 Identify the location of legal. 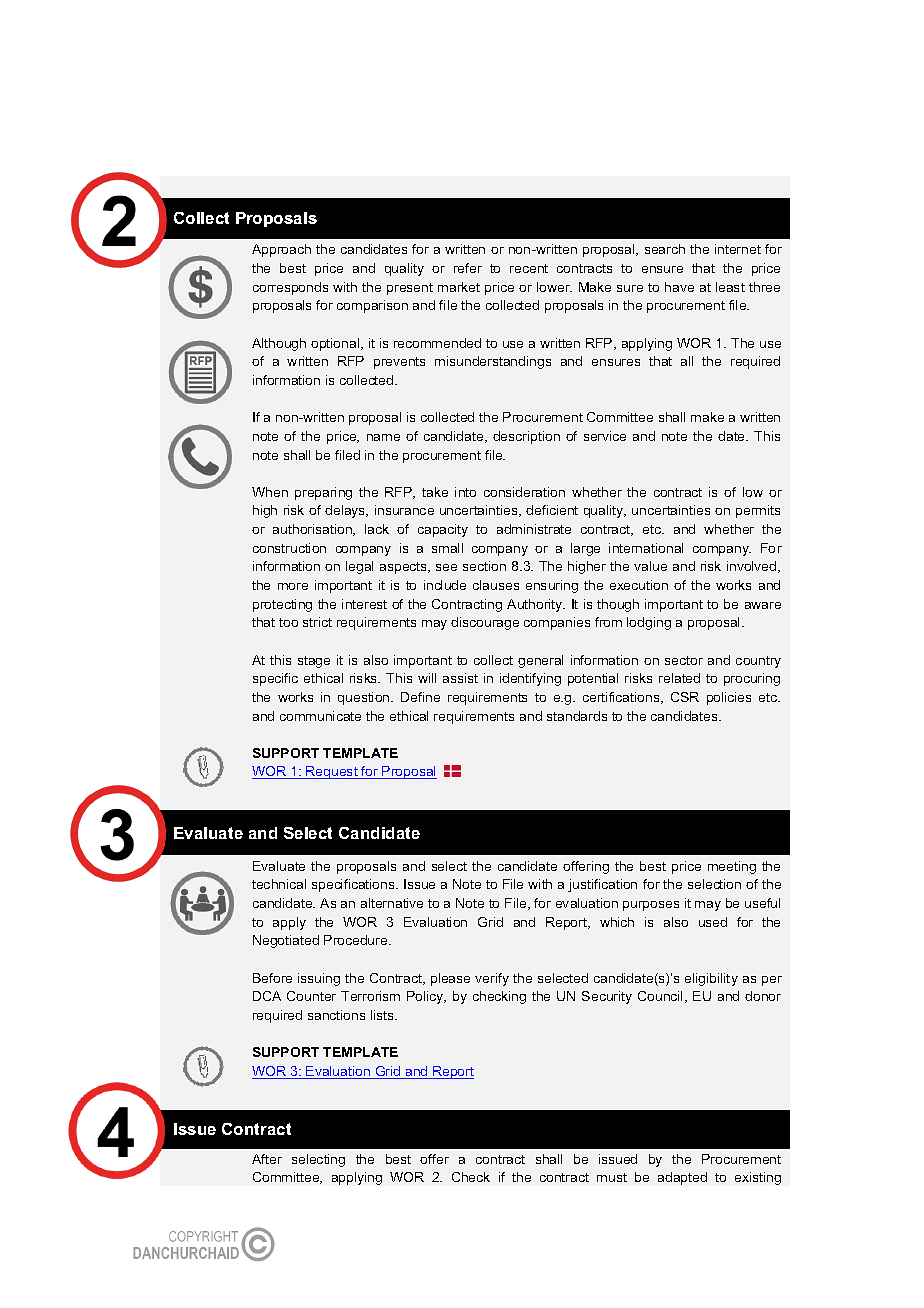
(359, 567).
